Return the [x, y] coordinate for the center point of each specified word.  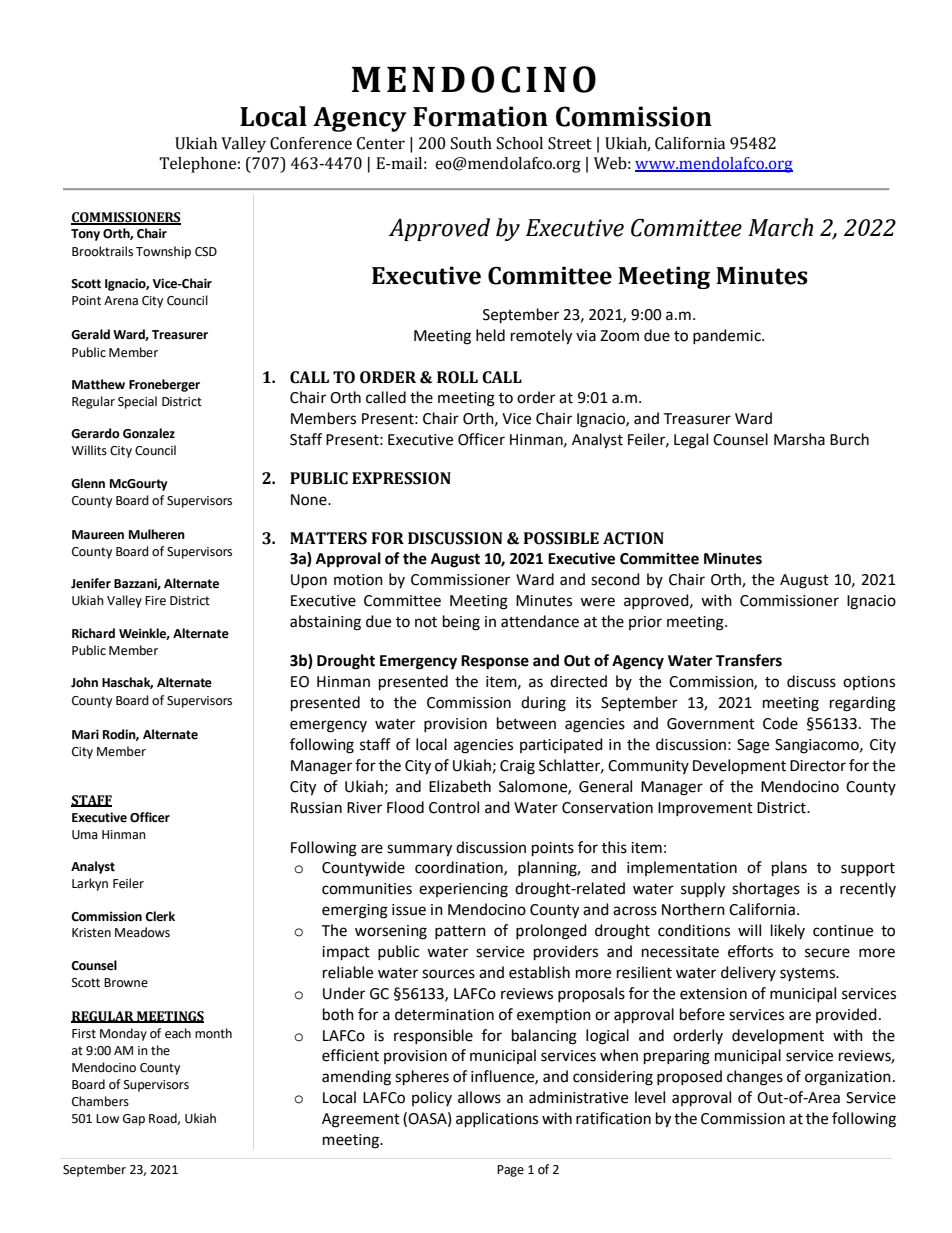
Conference [311, 143]
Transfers [749, 660]
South [471, 143]
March [780, 227]
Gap [134, 1120]
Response [495, 662]
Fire [155, 601]
